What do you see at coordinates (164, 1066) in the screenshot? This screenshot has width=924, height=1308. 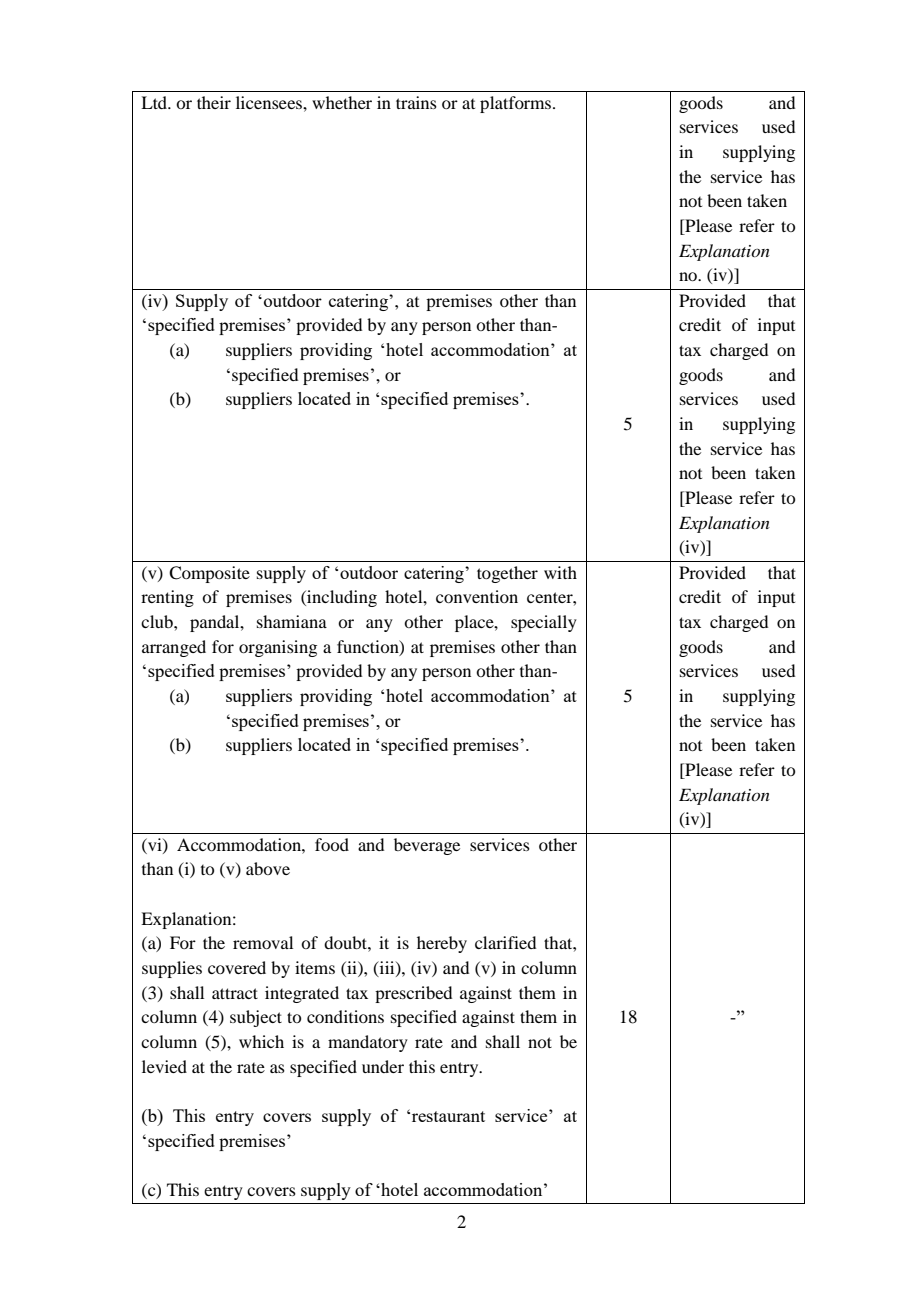 I see `levied` at bounding box center [164, 1066].
